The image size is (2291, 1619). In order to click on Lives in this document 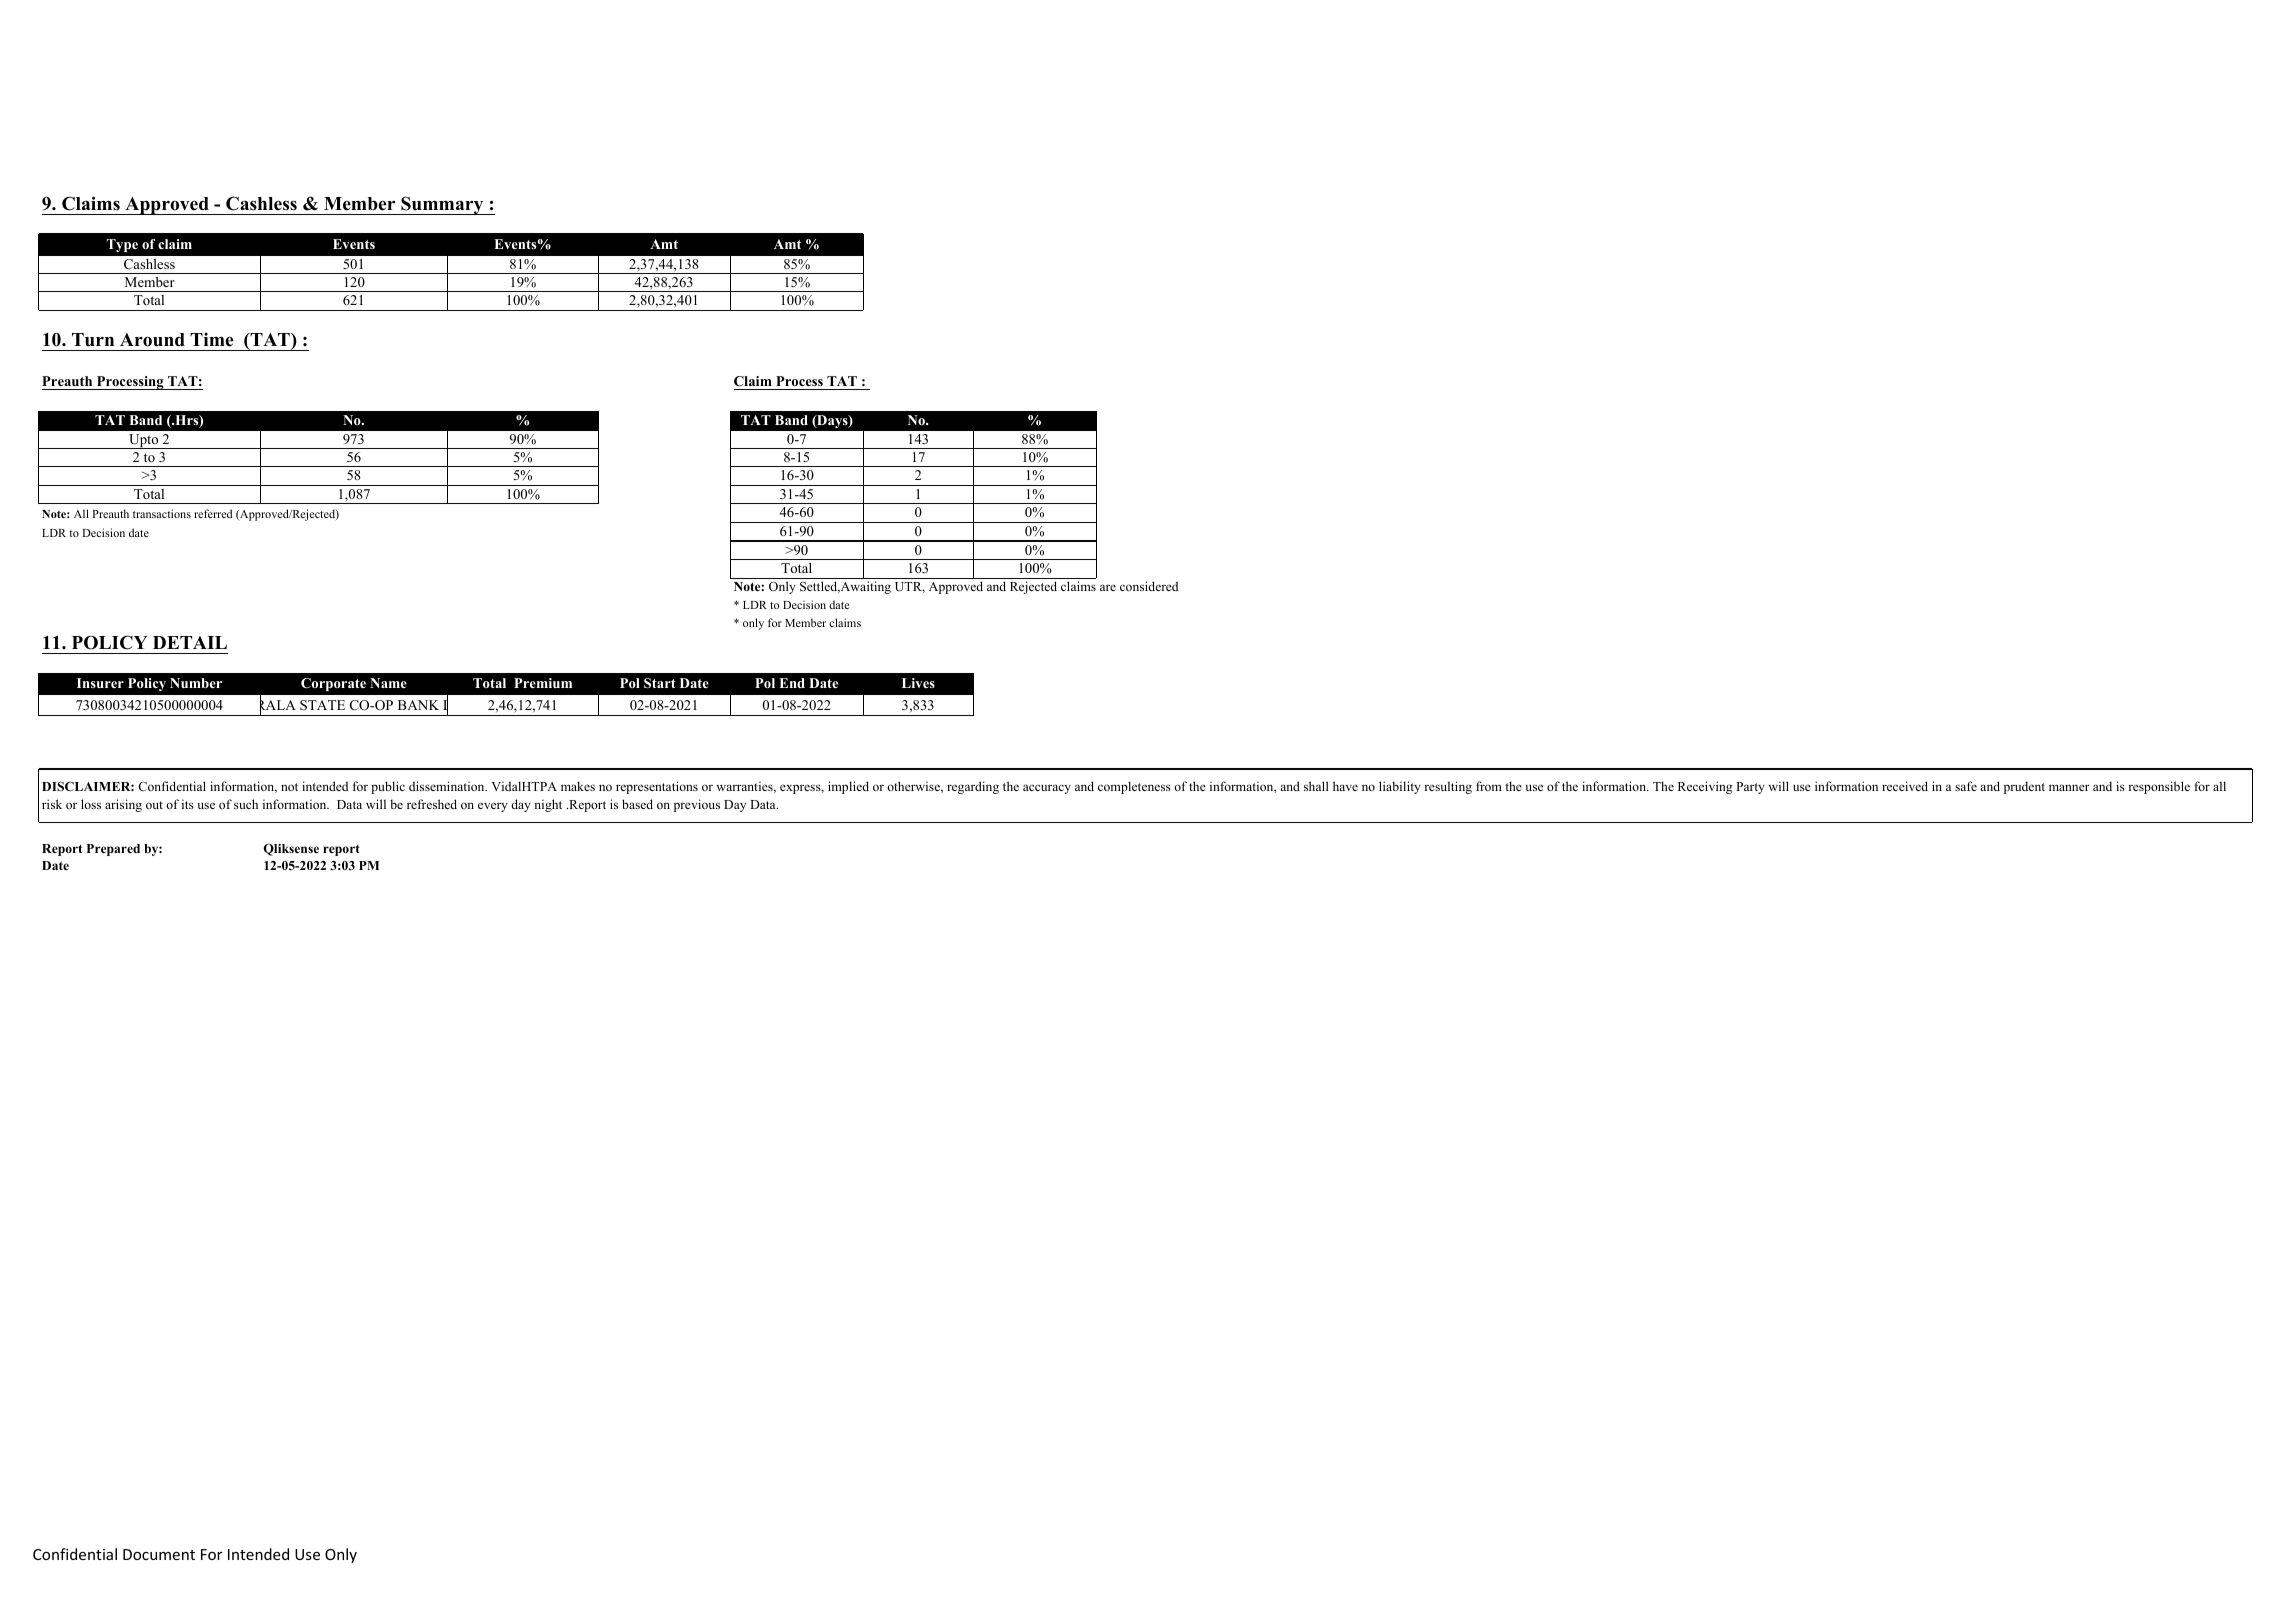, I will do `click(918, 683)`.
